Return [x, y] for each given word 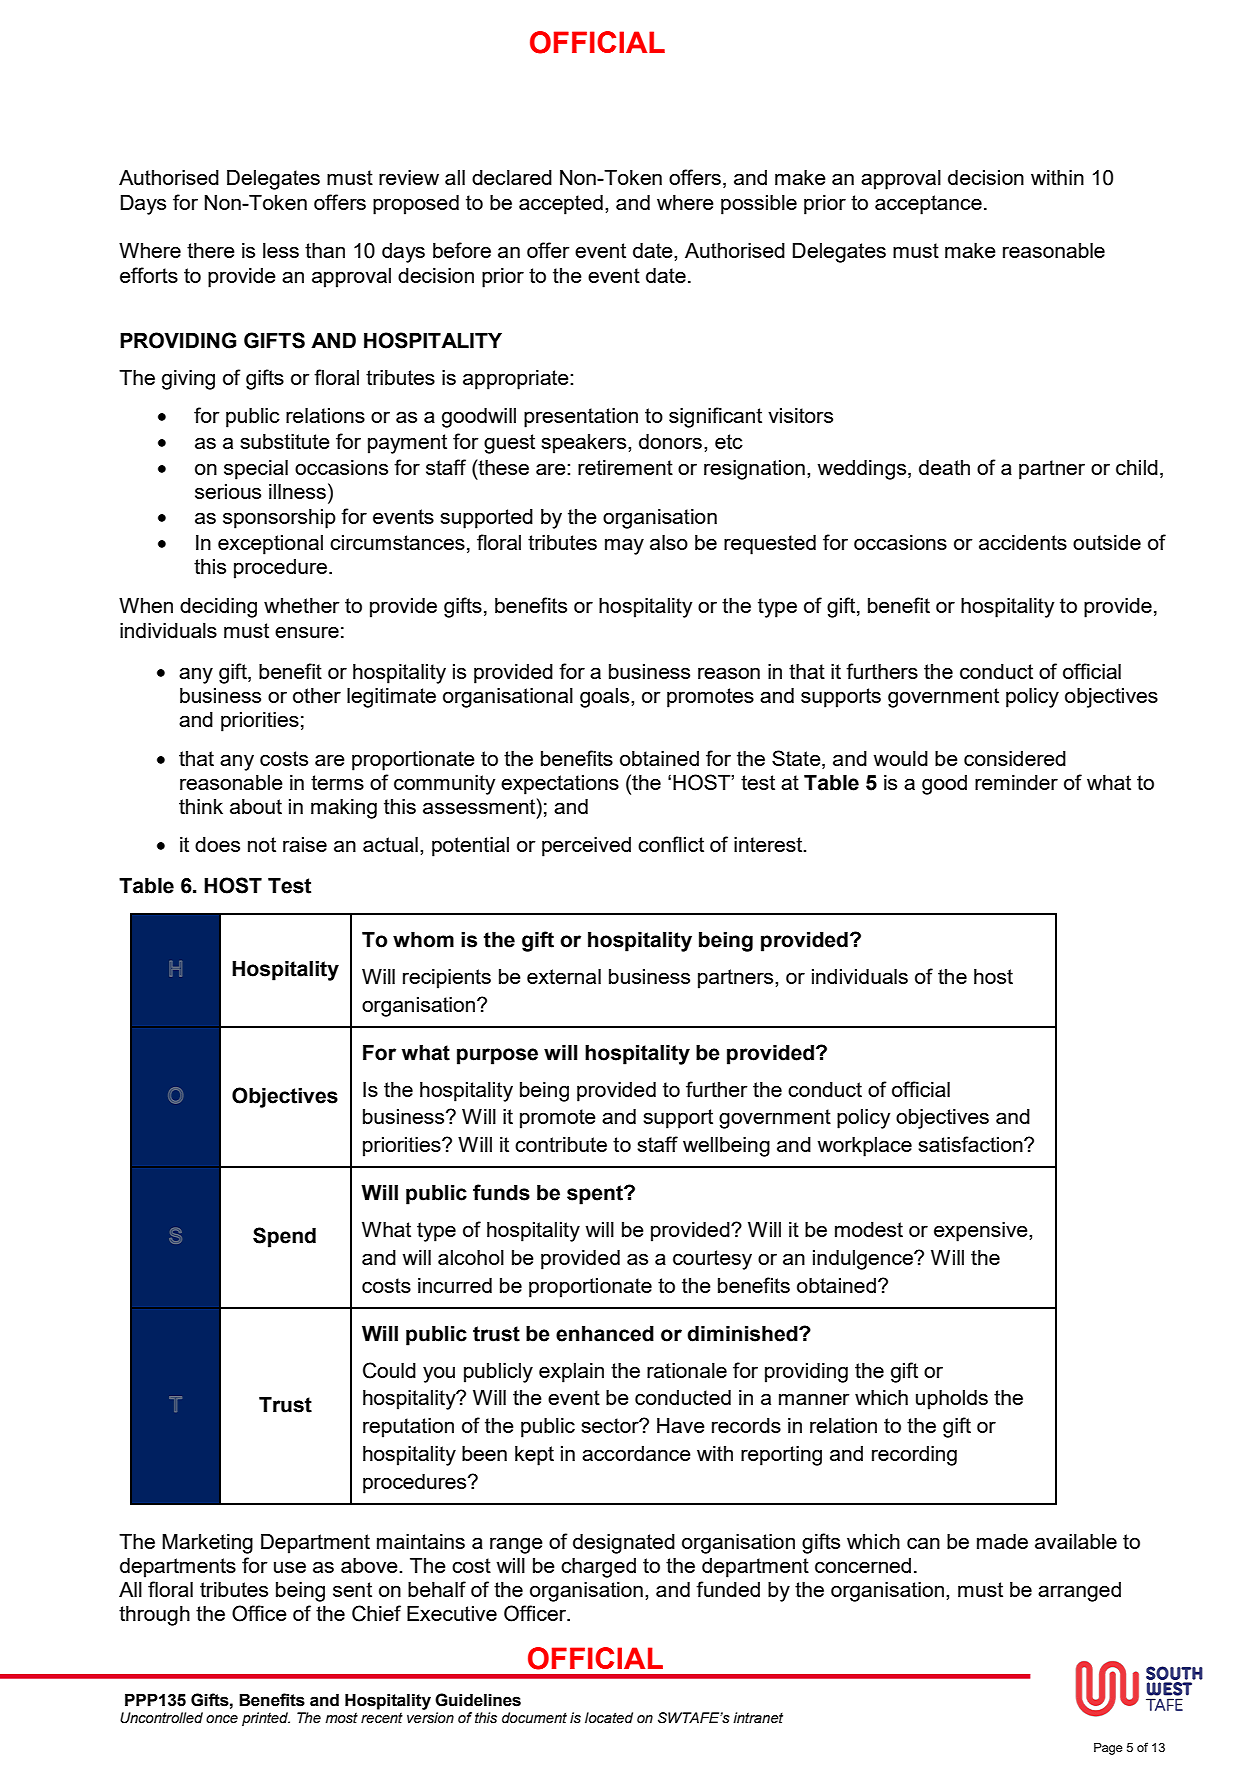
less [281, 250]
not [262, 844]
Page [1108, 1749]
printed [266, 1719]
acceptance [928, 205]
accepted [561, 205]
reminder [1016, 782]
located [609, 1718]
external [564, 976]
